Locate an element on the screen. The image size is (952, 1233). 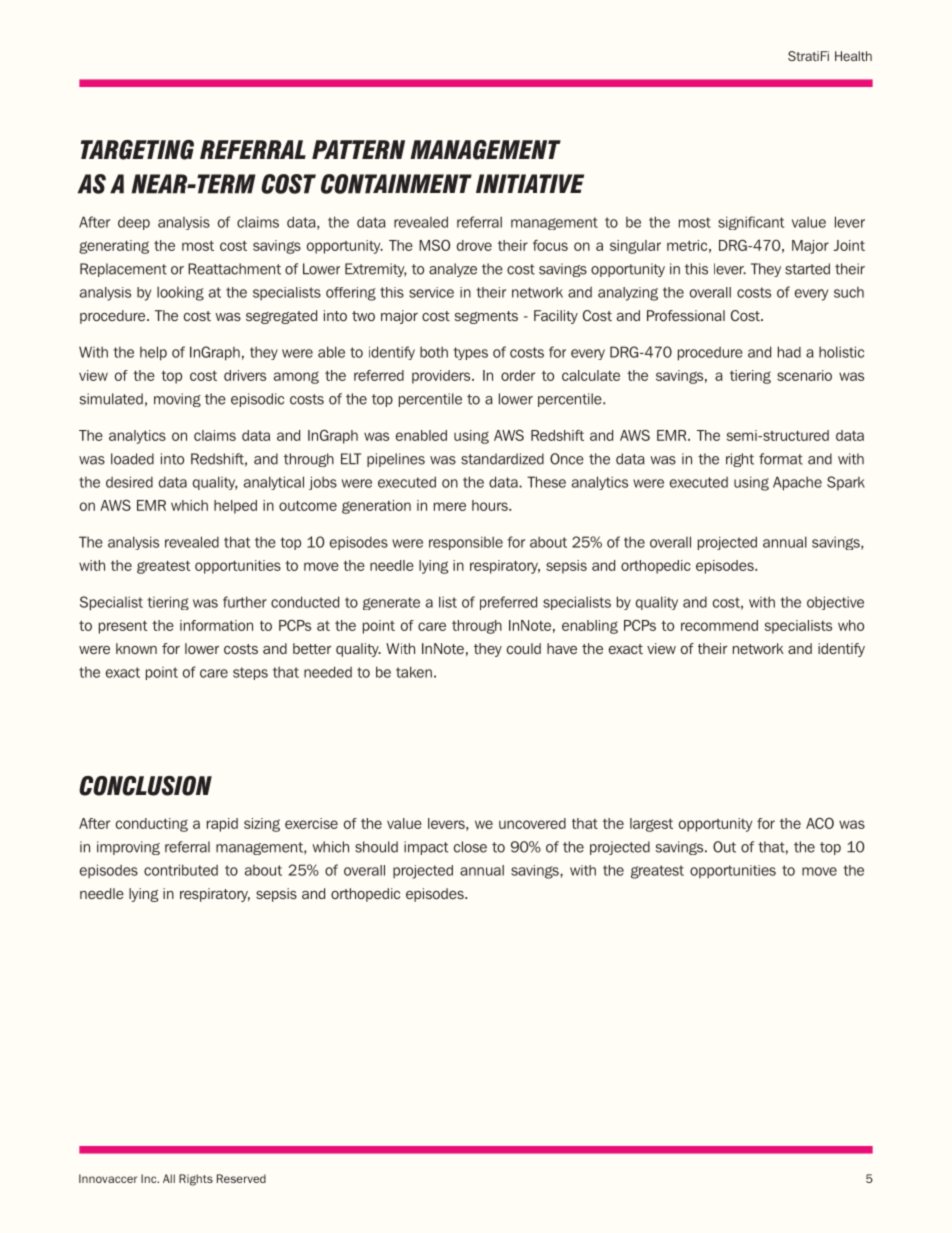
types is located at coordinates (470, 353).
